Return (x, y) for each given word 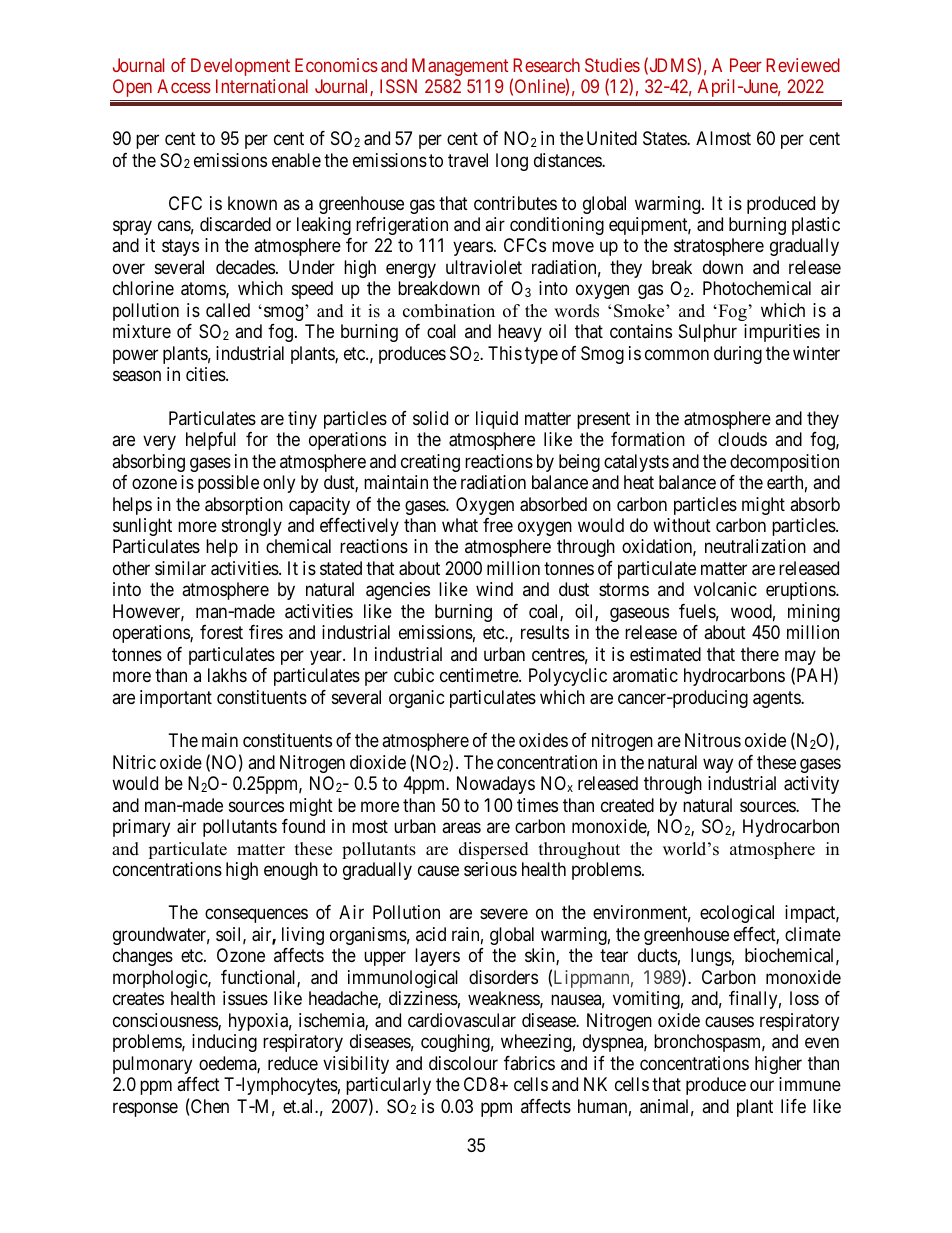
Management (460, 67)
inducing (224, 1043)
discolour (463, 1063)
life (793, 1106)
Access (184, 86)
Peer (746, 65)
